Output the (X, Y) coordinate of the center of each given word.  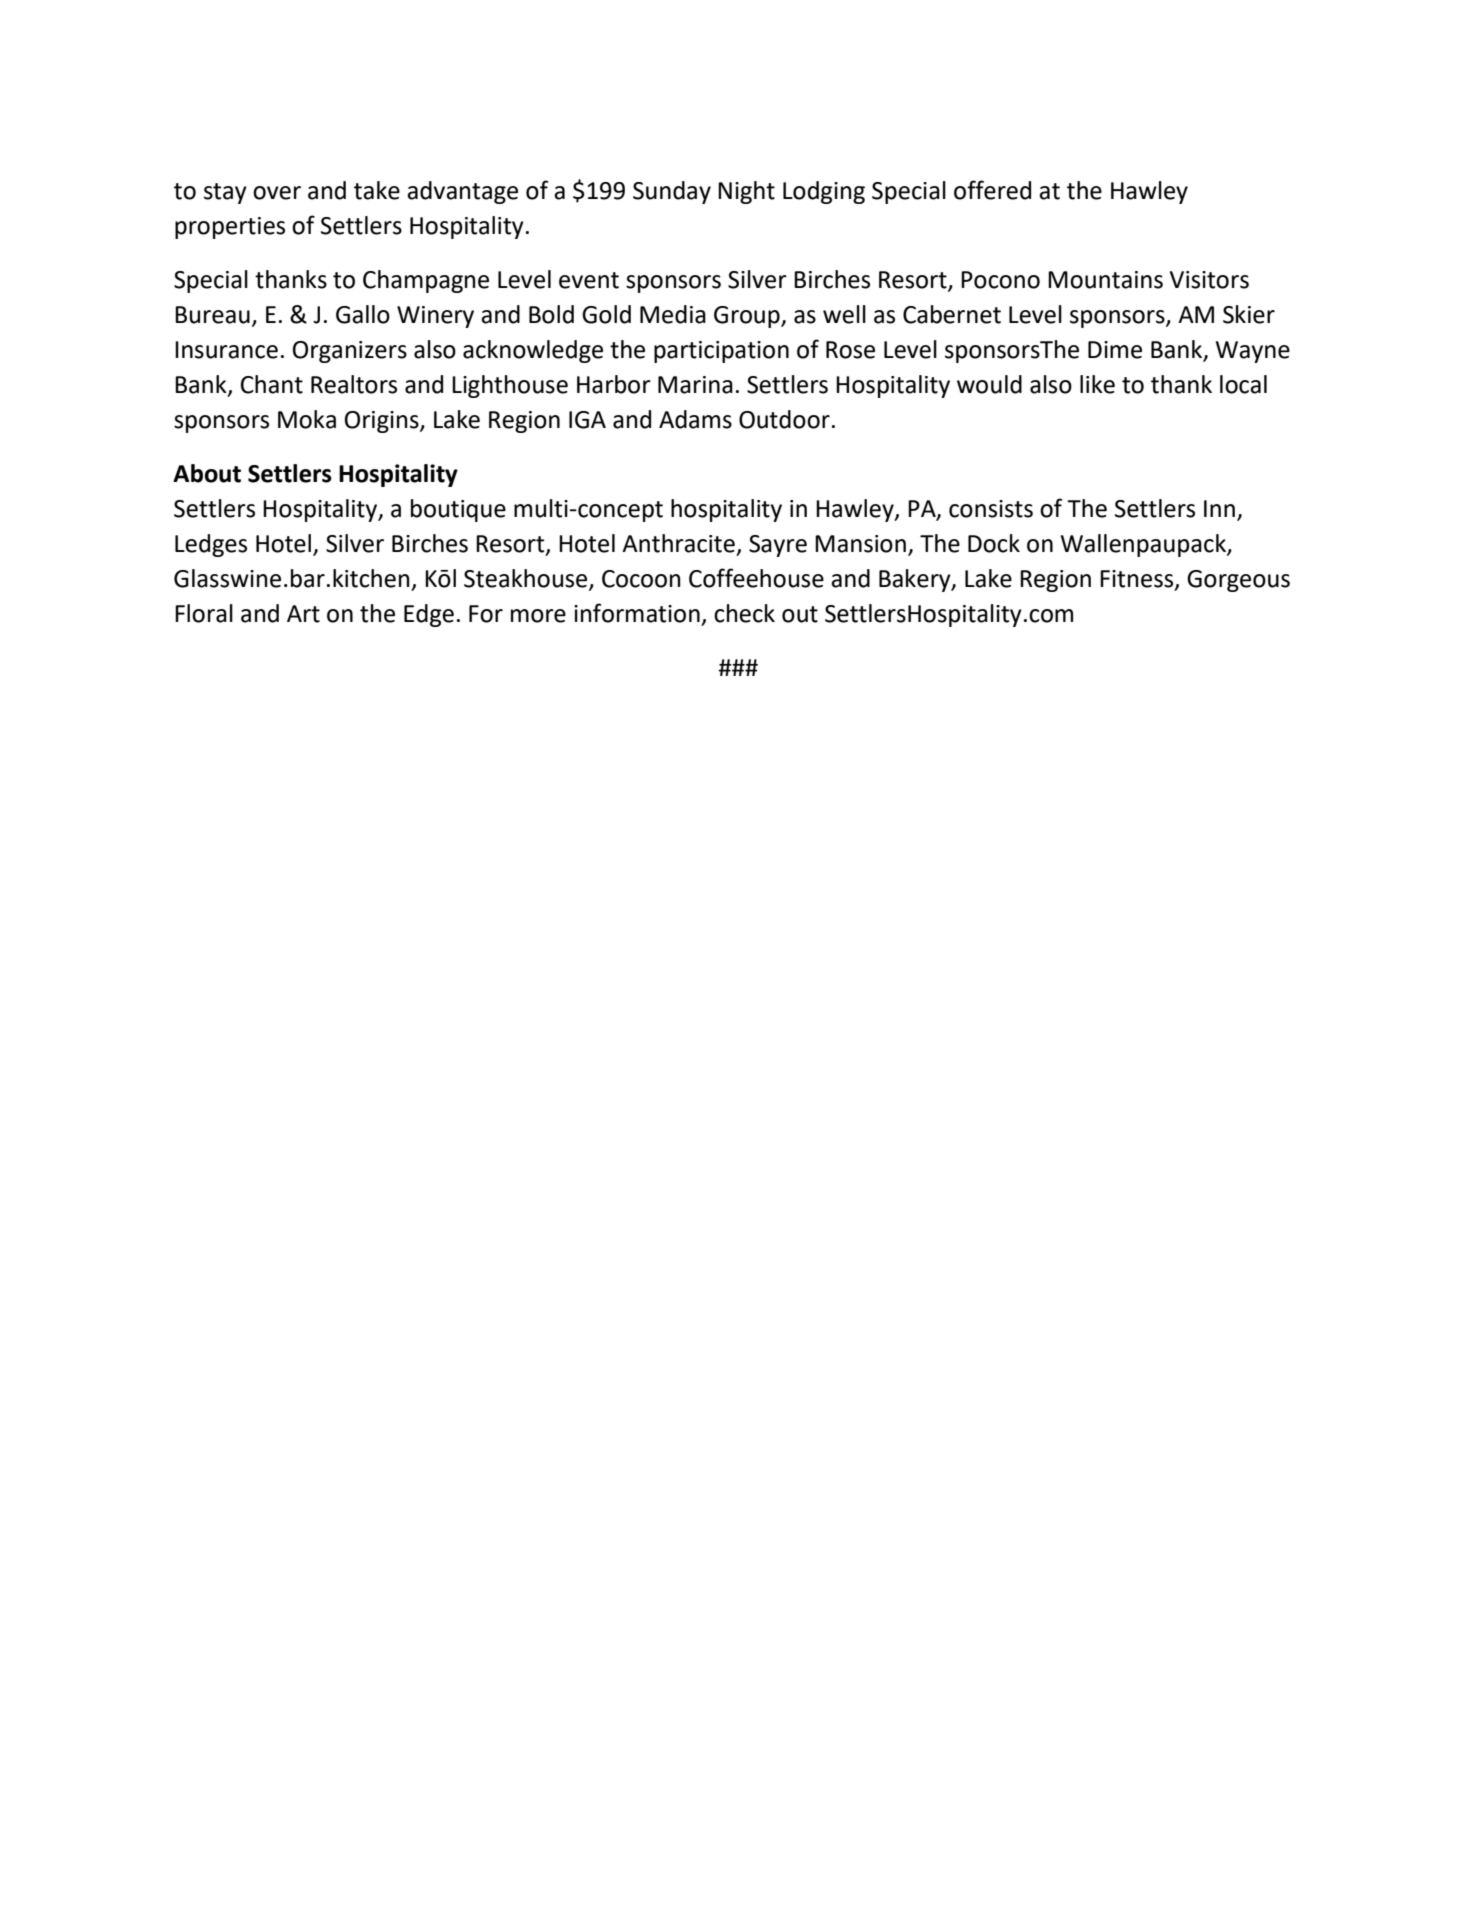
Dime (1115, 350)
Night (746, 192)
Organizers (350, 352)
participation (721, 352)
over (277, 193)
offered (992, 190)
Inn (1219, 508)
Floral (204, 613)
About (207, 473)
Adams (695, 419)
